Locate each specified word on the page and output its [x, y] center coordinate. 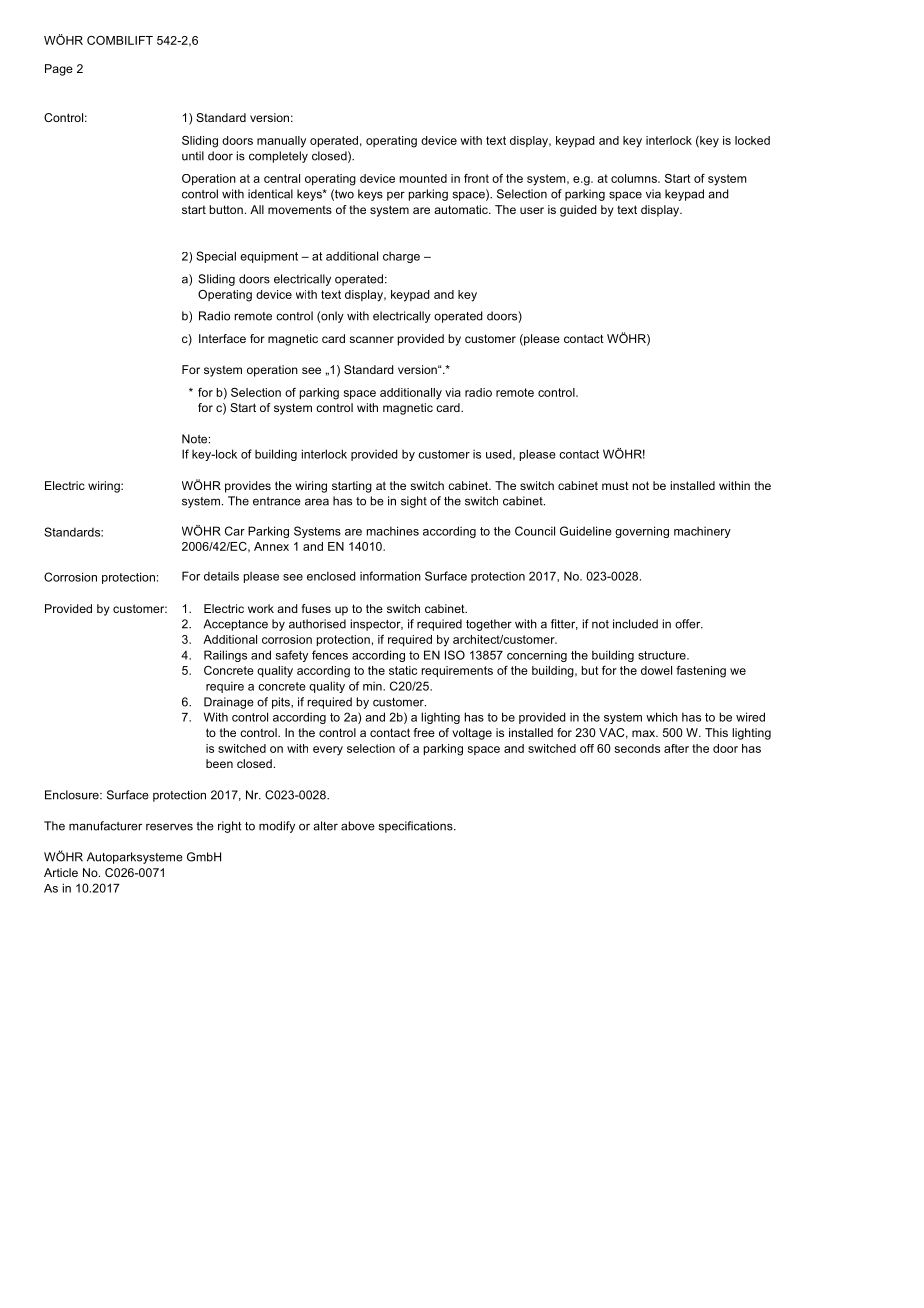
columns [635, 178]
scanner [371, 339]
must [615, 485]
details [221, 576]
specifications [417, 827]
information [390, 576]
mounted [423, 178]
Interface [222, 338]
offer [689, 624]
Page [59, 70]
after [676, 748]
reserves [169, 827]
